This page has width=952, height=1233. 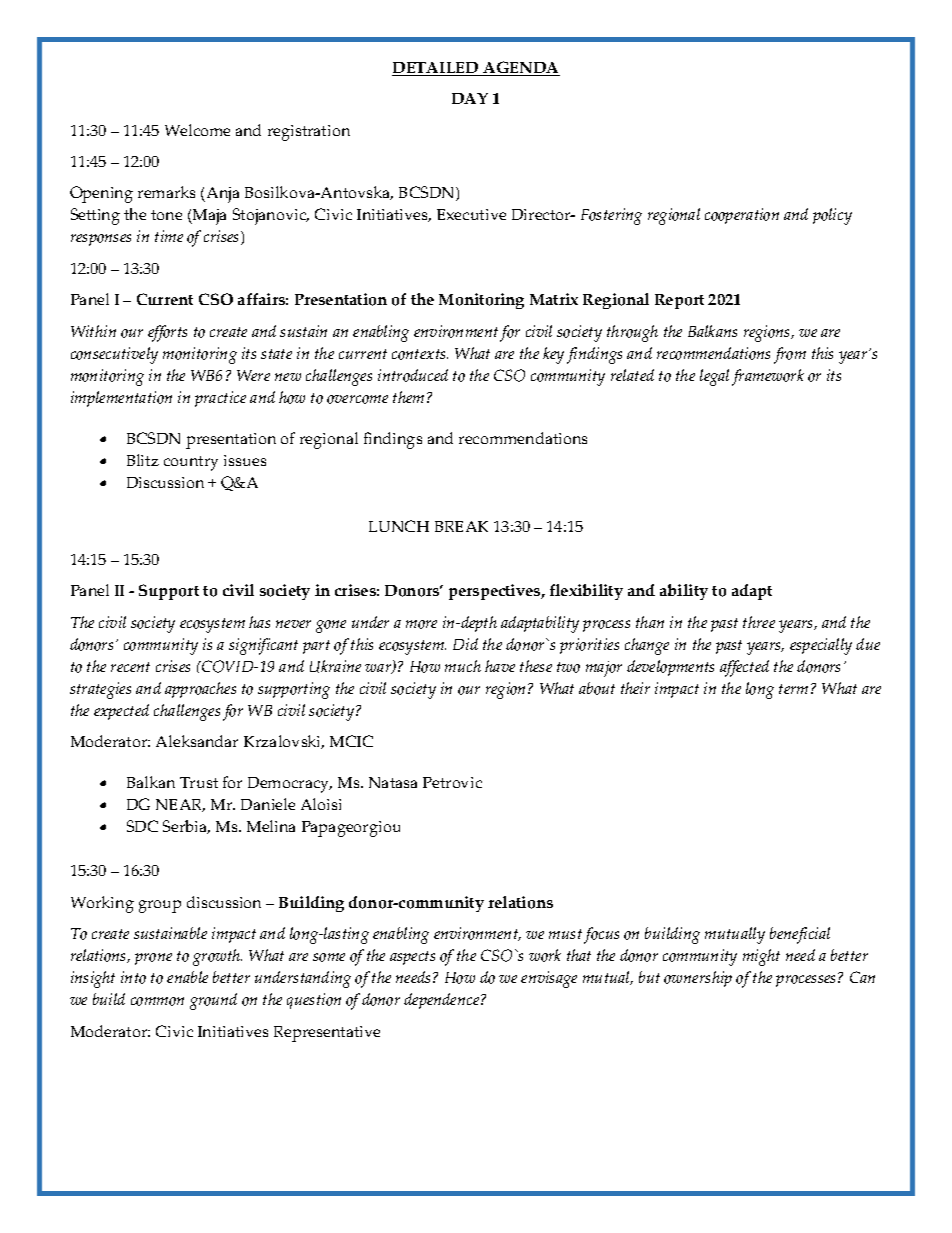 What do you see at coordinates (167, 333) in the page?
I see `efforts` at bounding box center [167, 333].
